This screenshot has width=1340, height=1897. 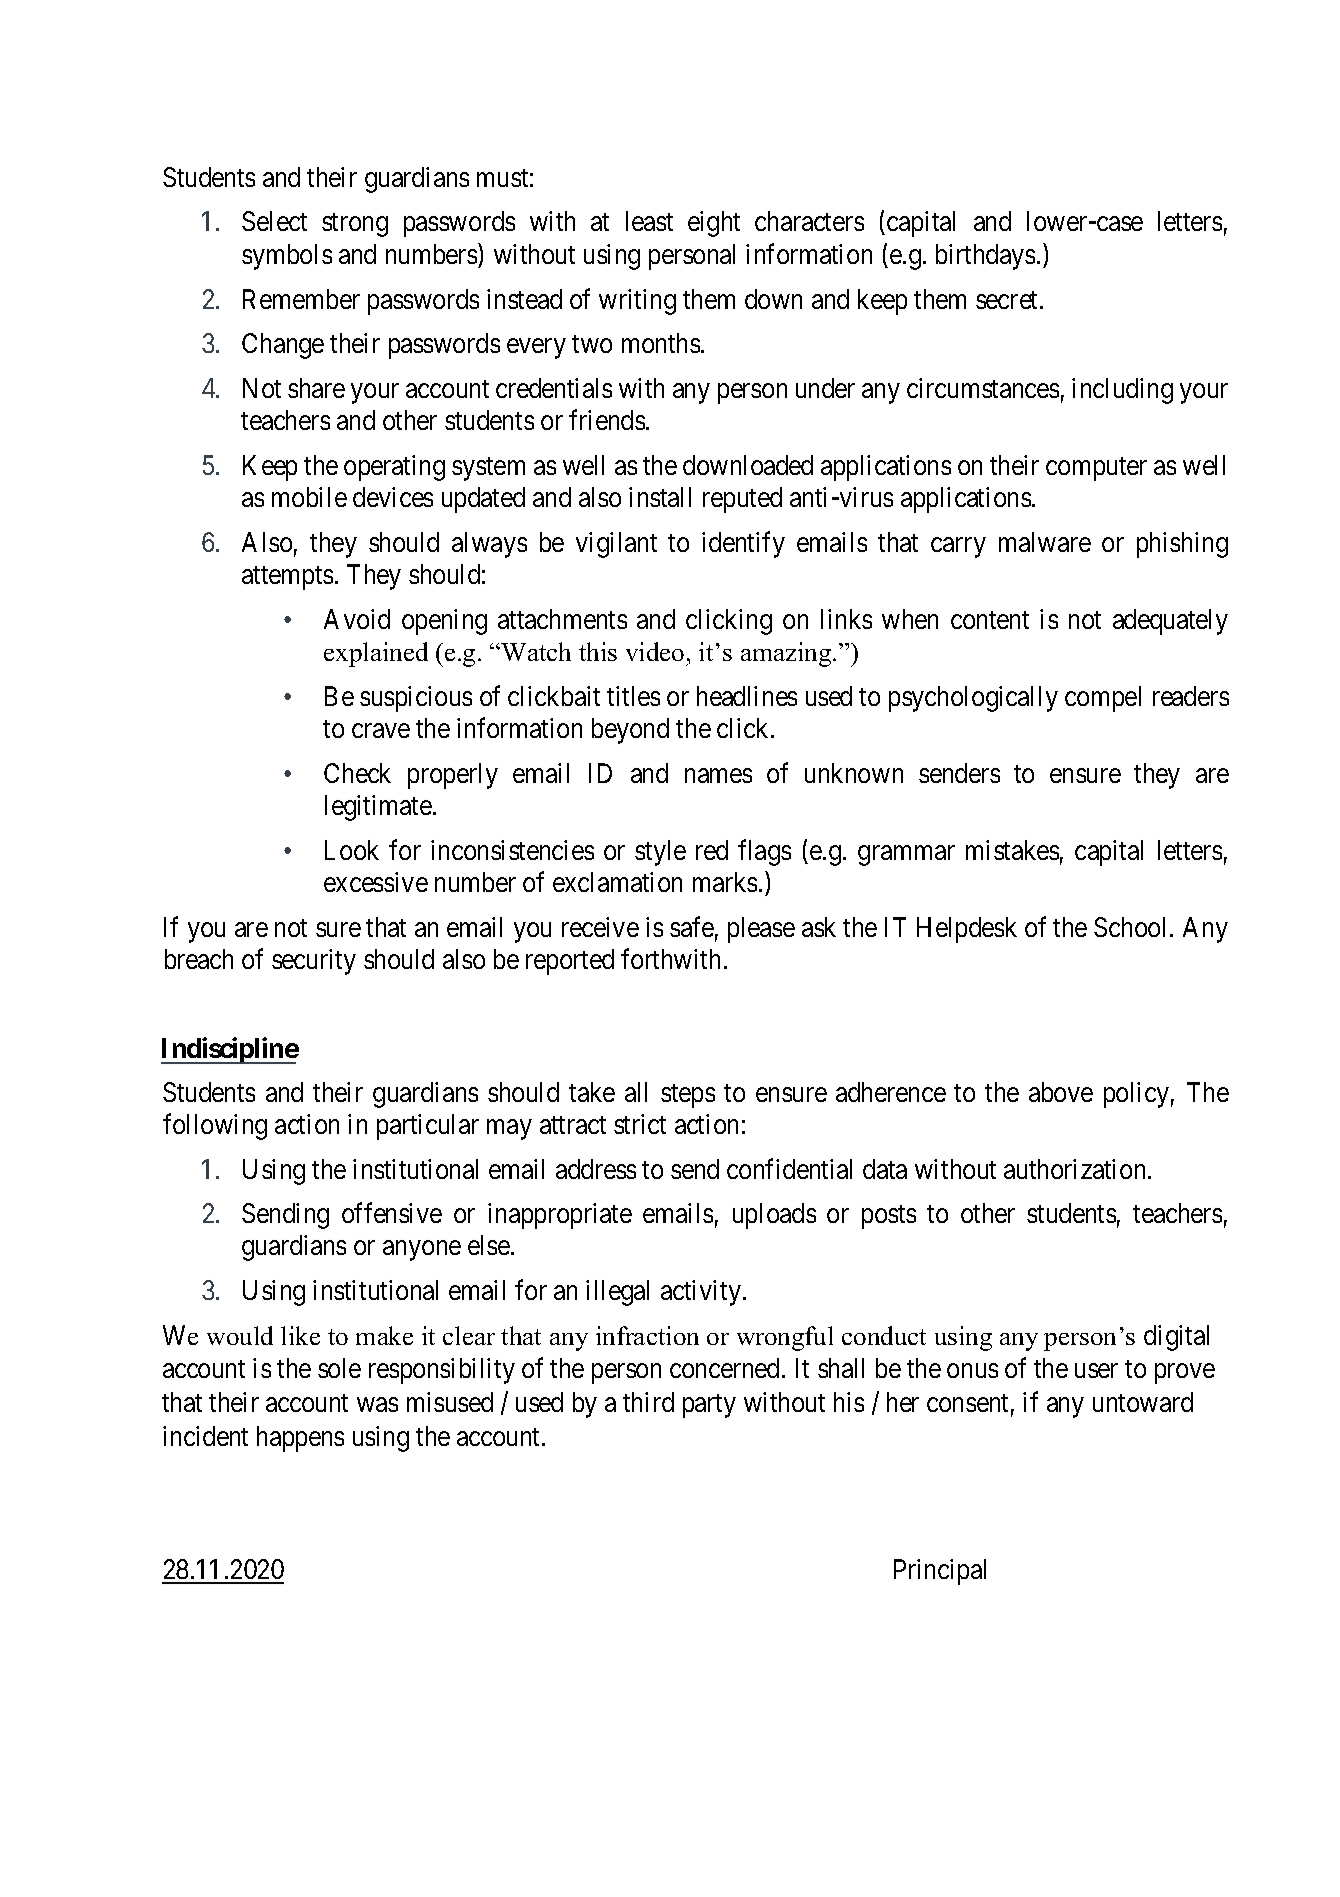 What do you see at coordinates (300, 1439) in the screenshot?
I see `happens` at bounding box center [300, 1439].
